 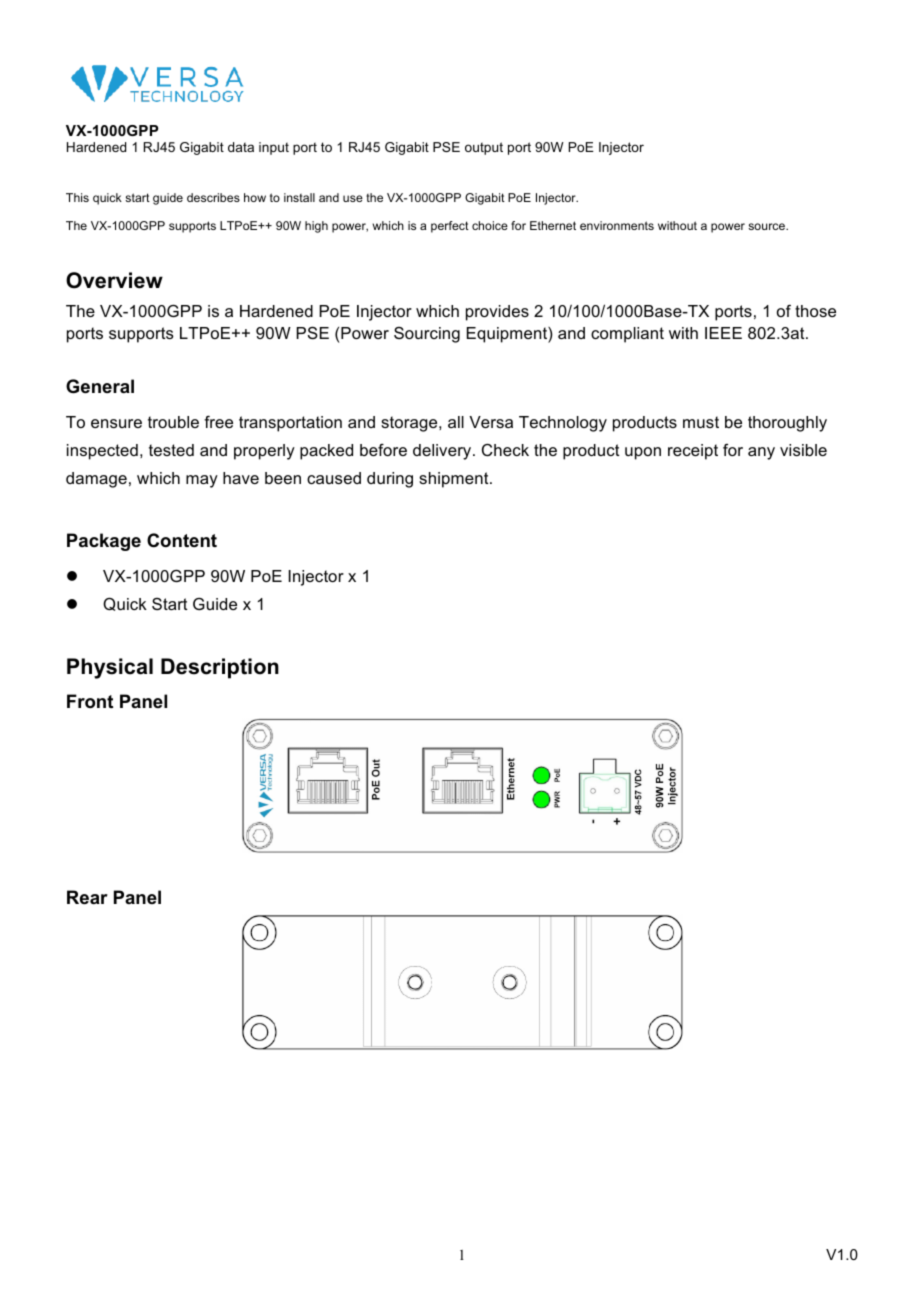 I want to click on output, so click(x=484, y=148).
